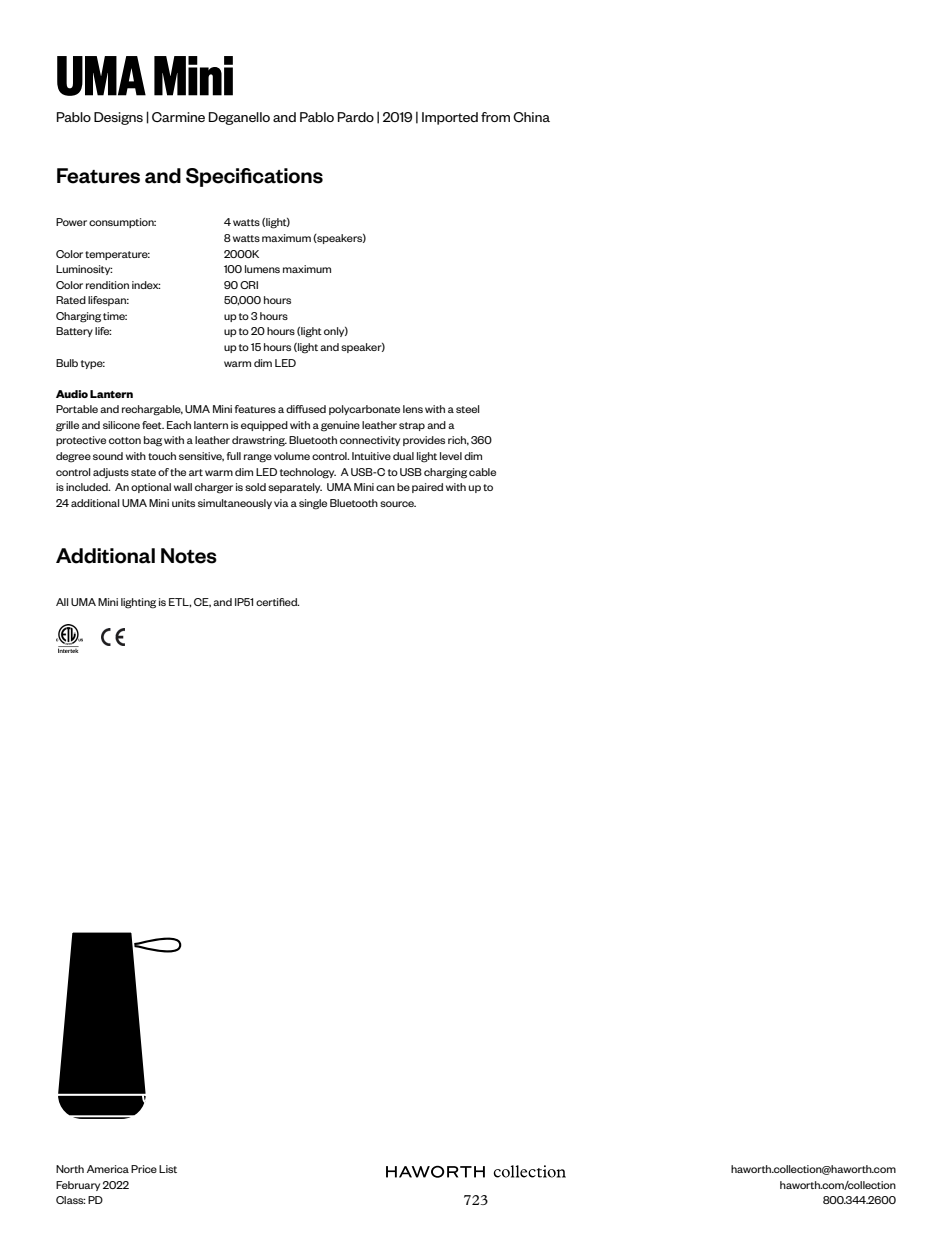 The image size is (952, 1233). What do you see at coordinates (254, 177) in the document?
I see `Specifications` at bounding box center [254, 177].
